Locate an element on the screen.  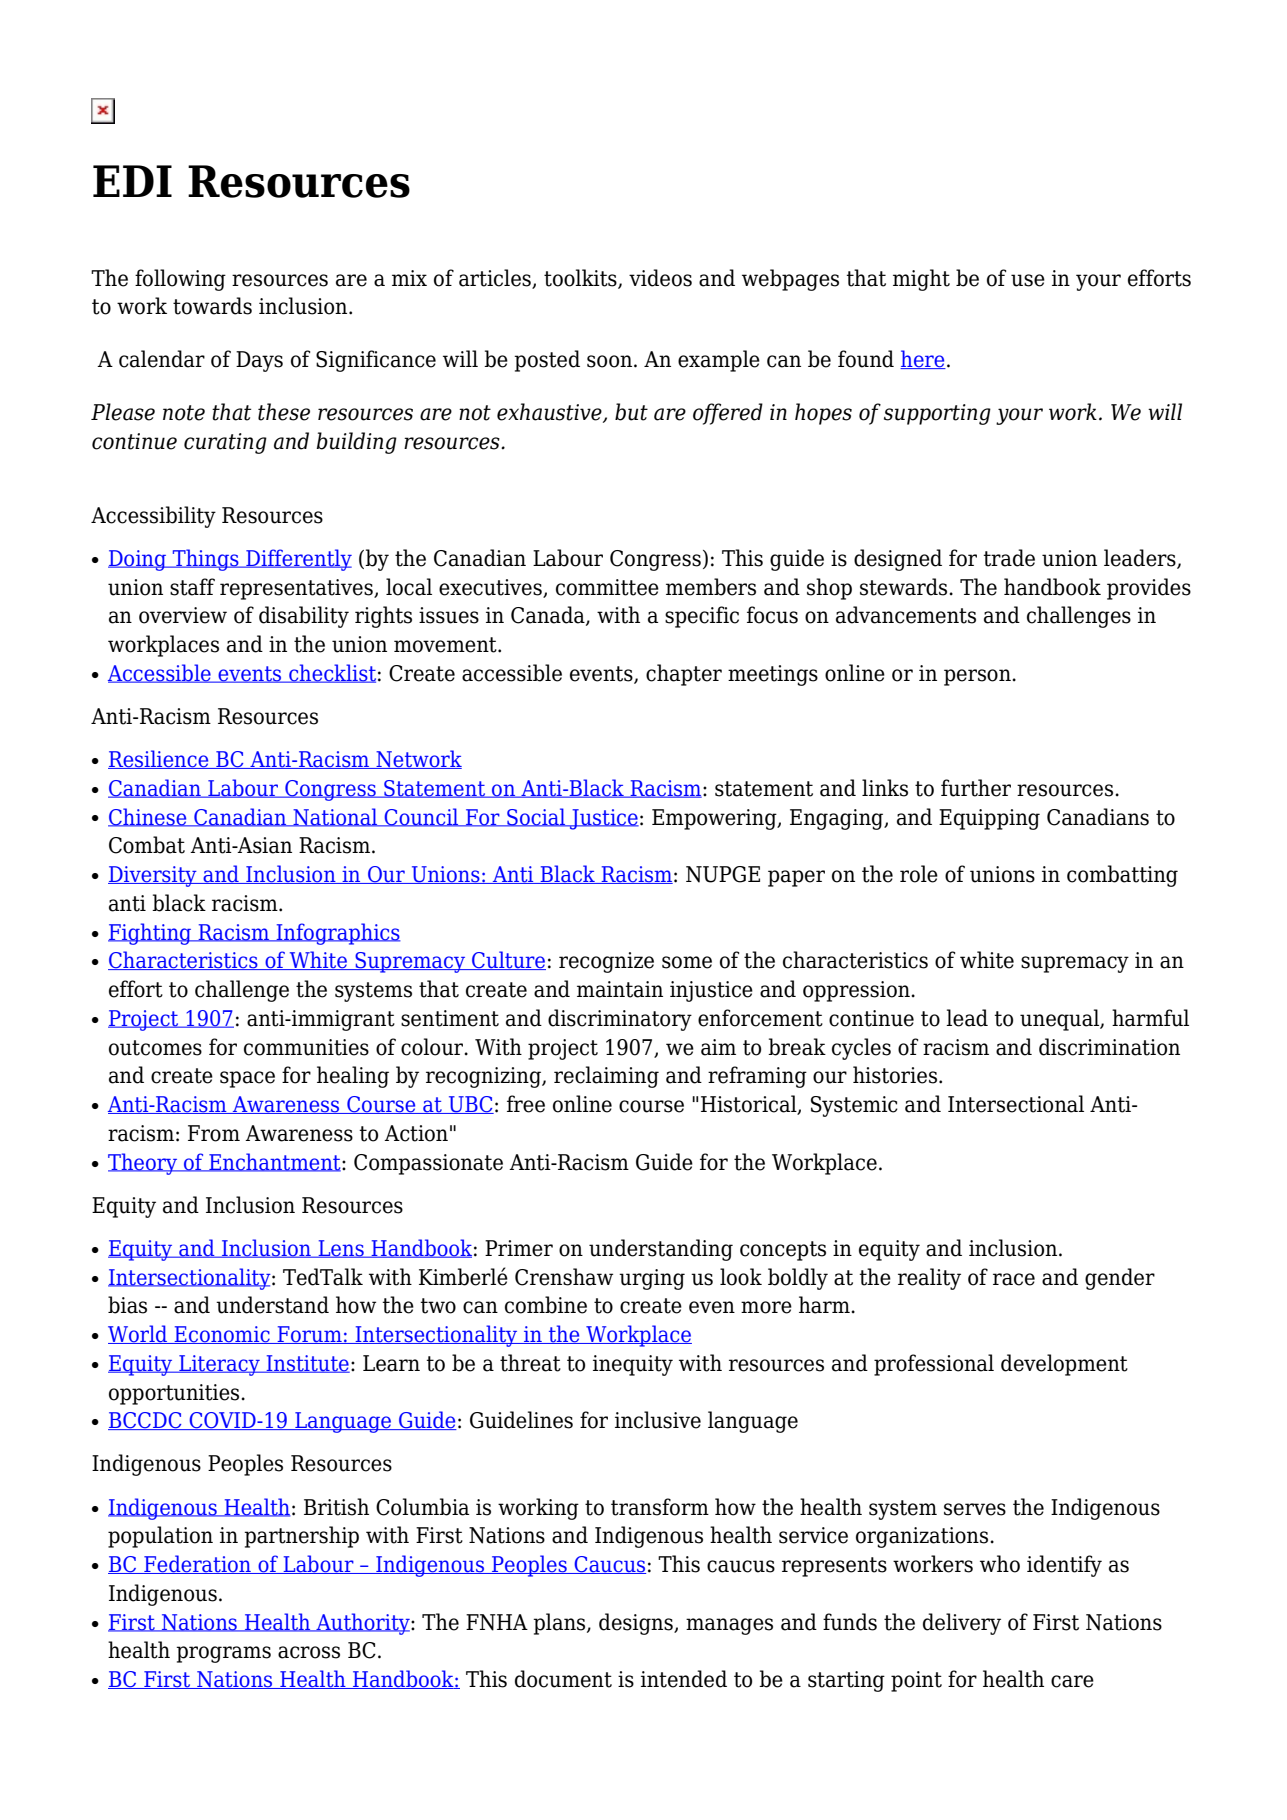
programs is located at coordinates (223, 1654).
